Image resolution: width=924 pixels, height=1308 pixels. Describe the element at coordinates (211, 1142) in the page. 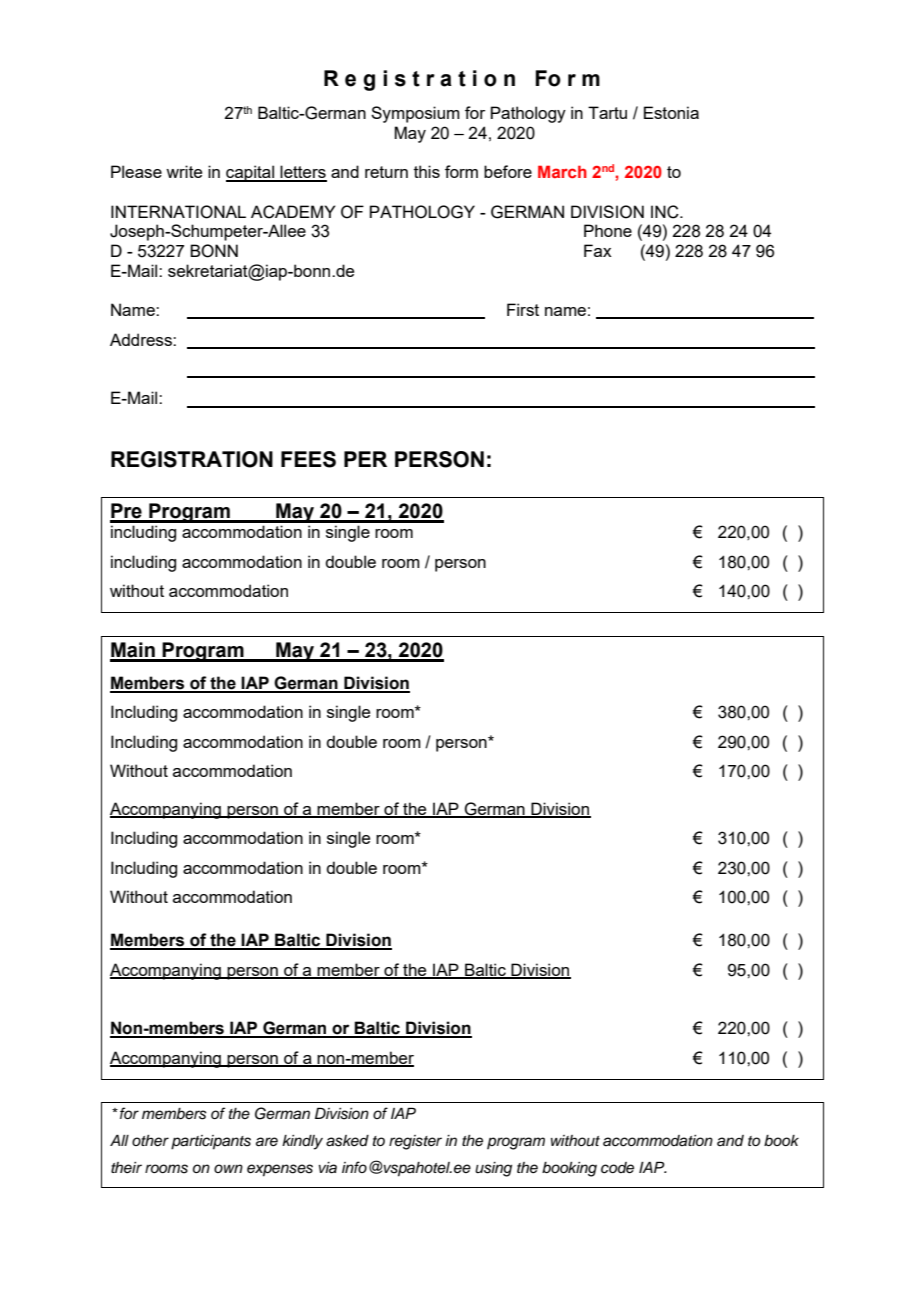

I see `participants` at that location.
